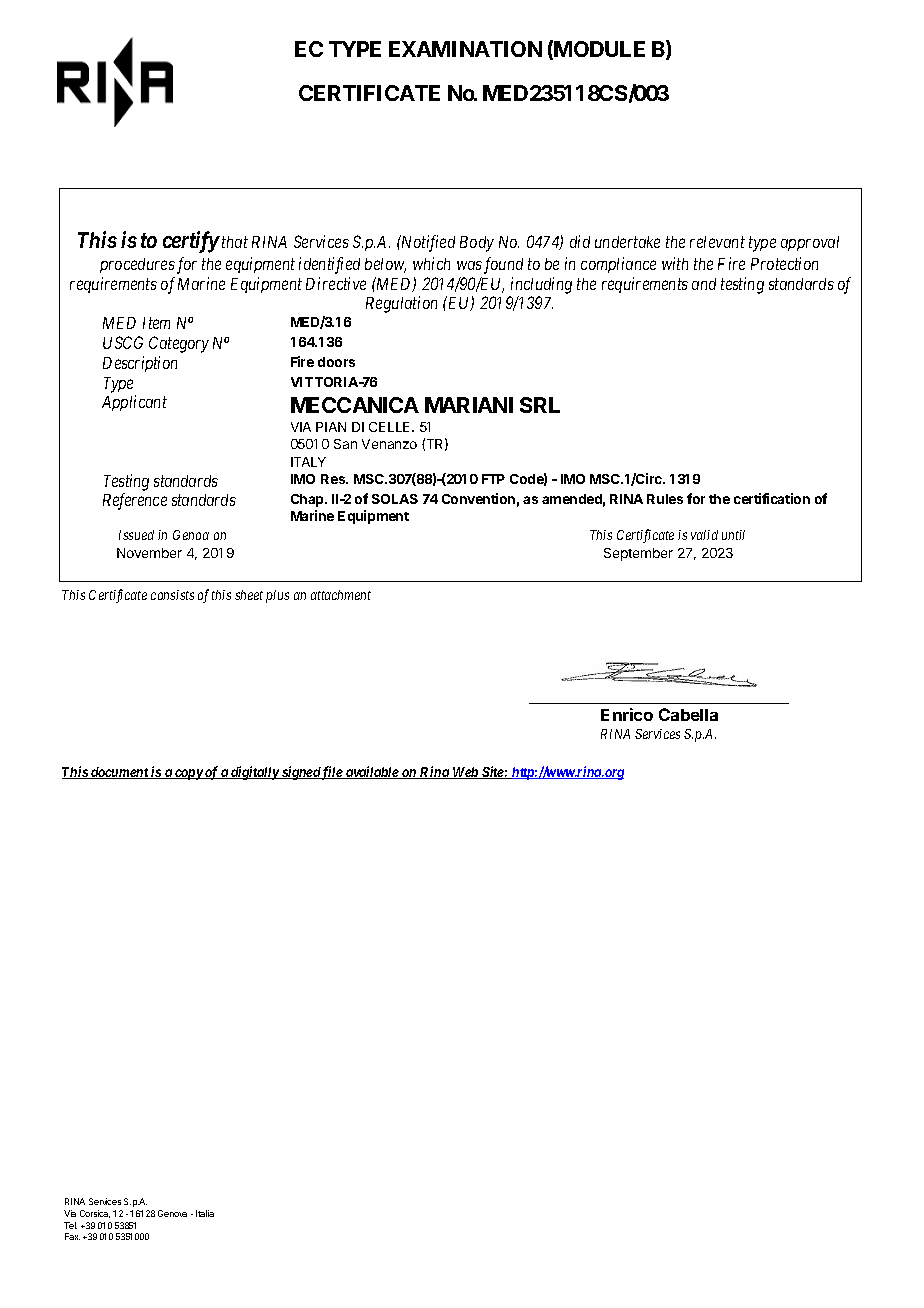 This image has height=1308, width=924. What do you see at coordinates (469, 405) in the image?
I see `MARIANI` at bounding box center [469, 405].
